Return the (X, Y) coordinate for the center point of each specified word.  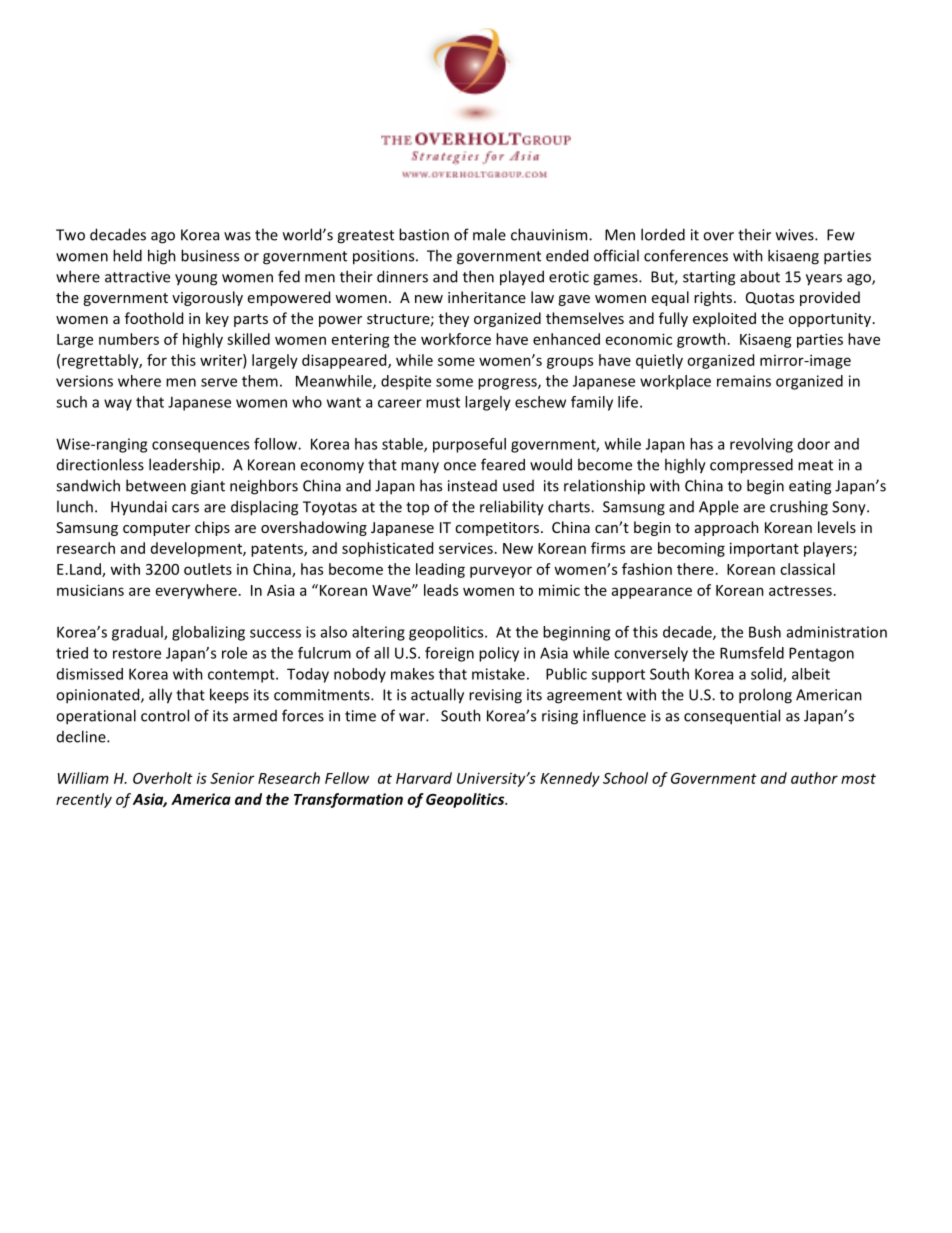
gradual (138, 633)
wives (796, 235)
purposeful (469, 445)
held (127, 255)
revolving (761, 445)
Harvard (424, 778)
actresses (800, 591)
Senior (232, 778)
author (814, 778)
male (489, 234)
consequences (200, 447)
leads (441, 590)
